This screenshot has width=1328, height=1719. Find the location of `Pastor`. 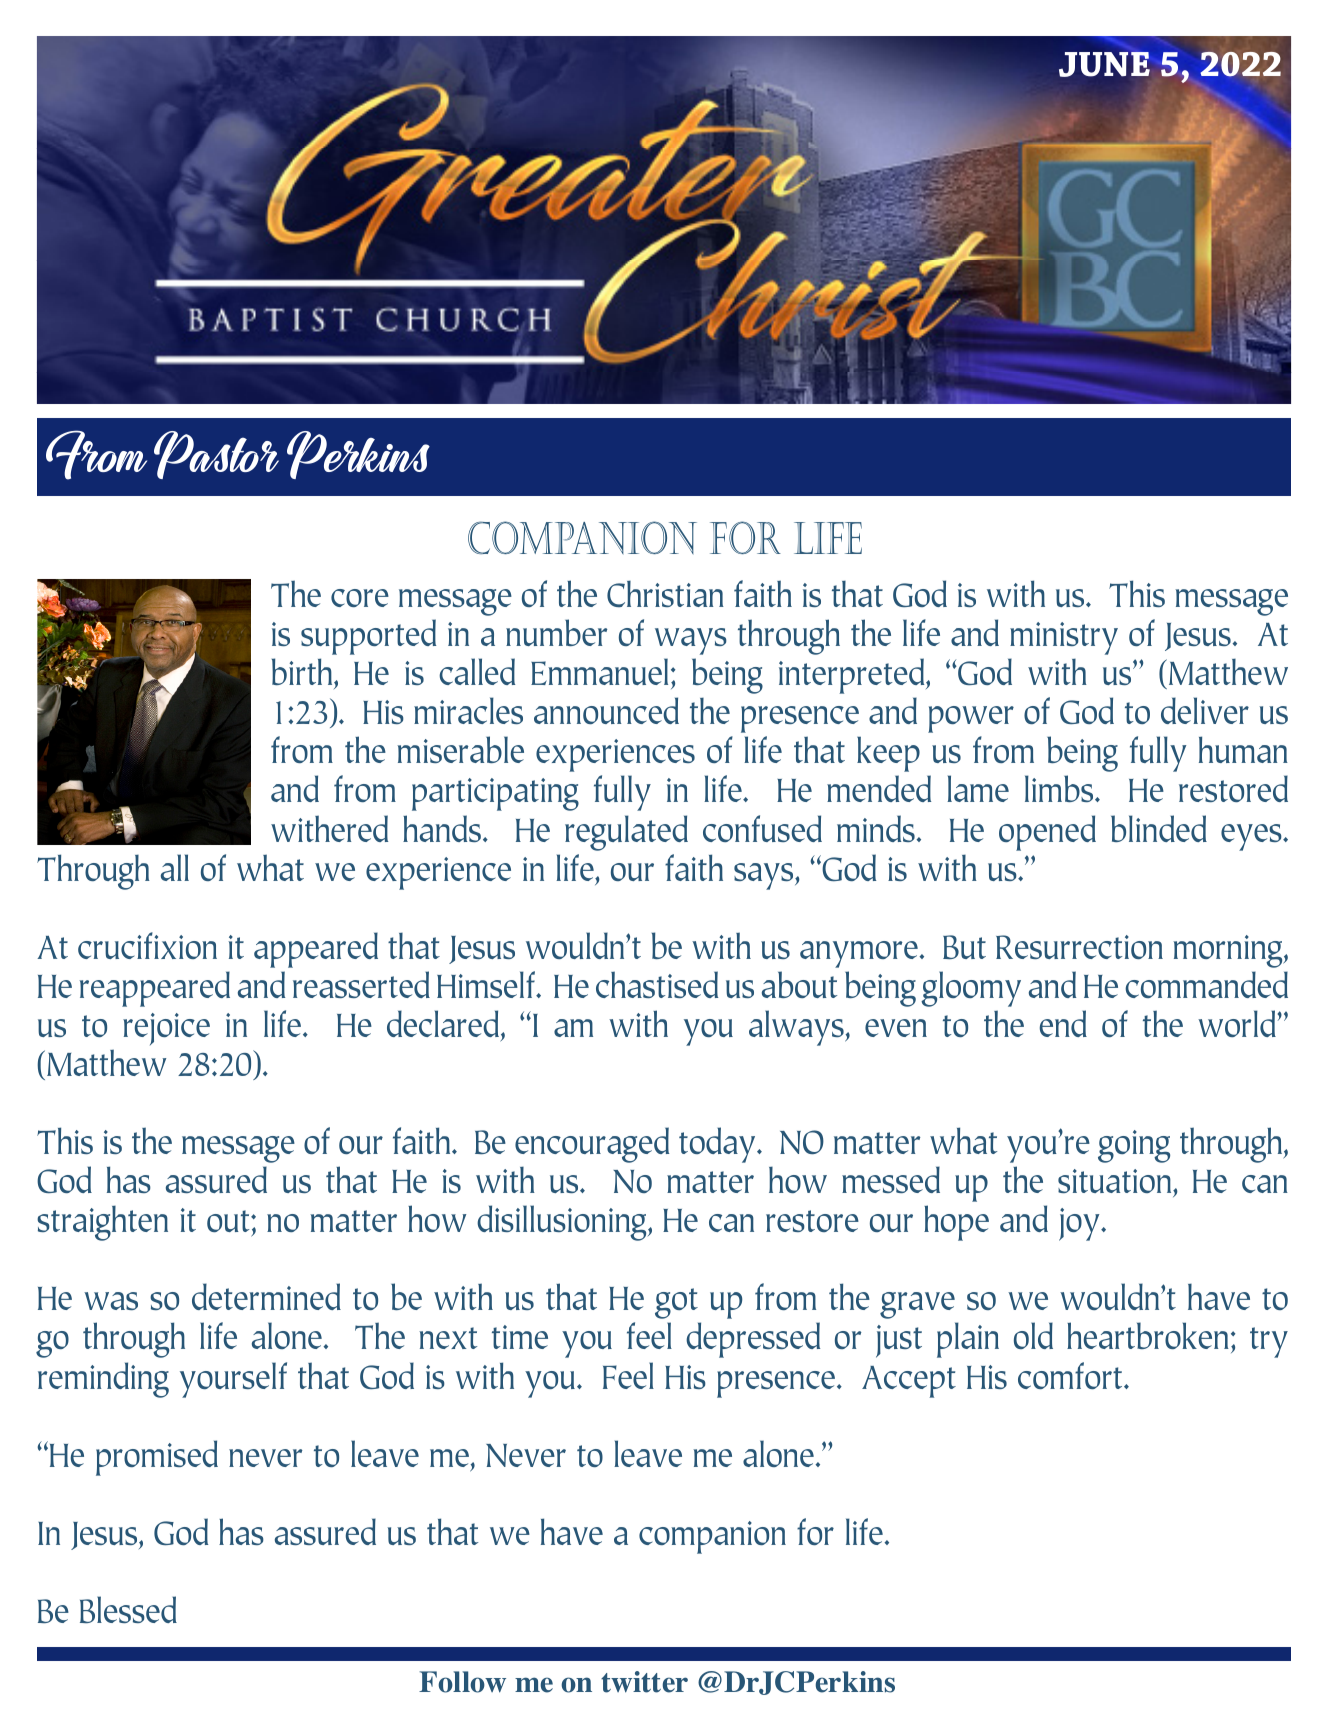

Pastor is located at coordinates (216, 455).
